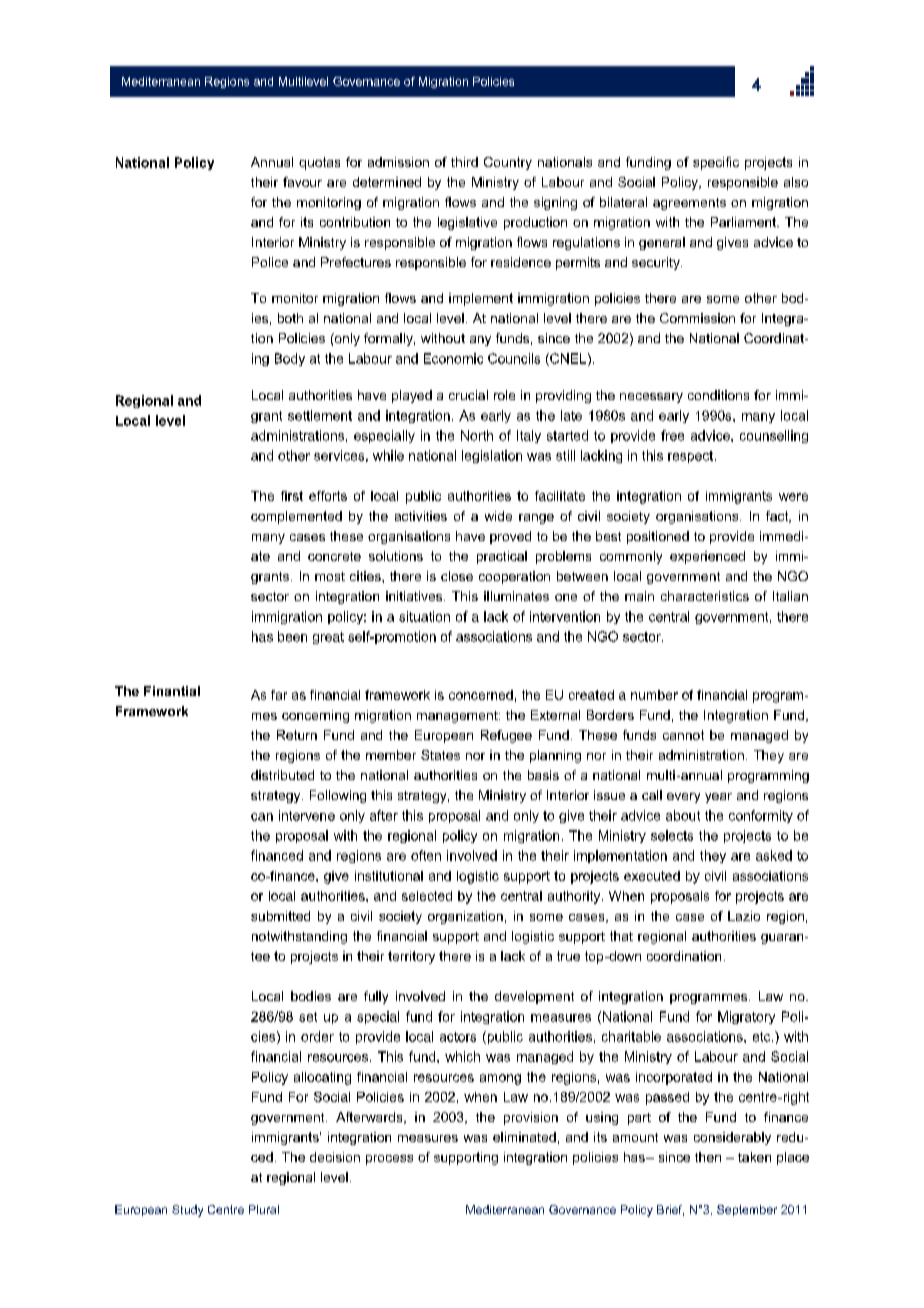 The width and height of the screenshot is (924, 1308). What do you see at coordinates (744, 916) in the screenshot?
I see `Lazio` at bounding box center [744, 916].
